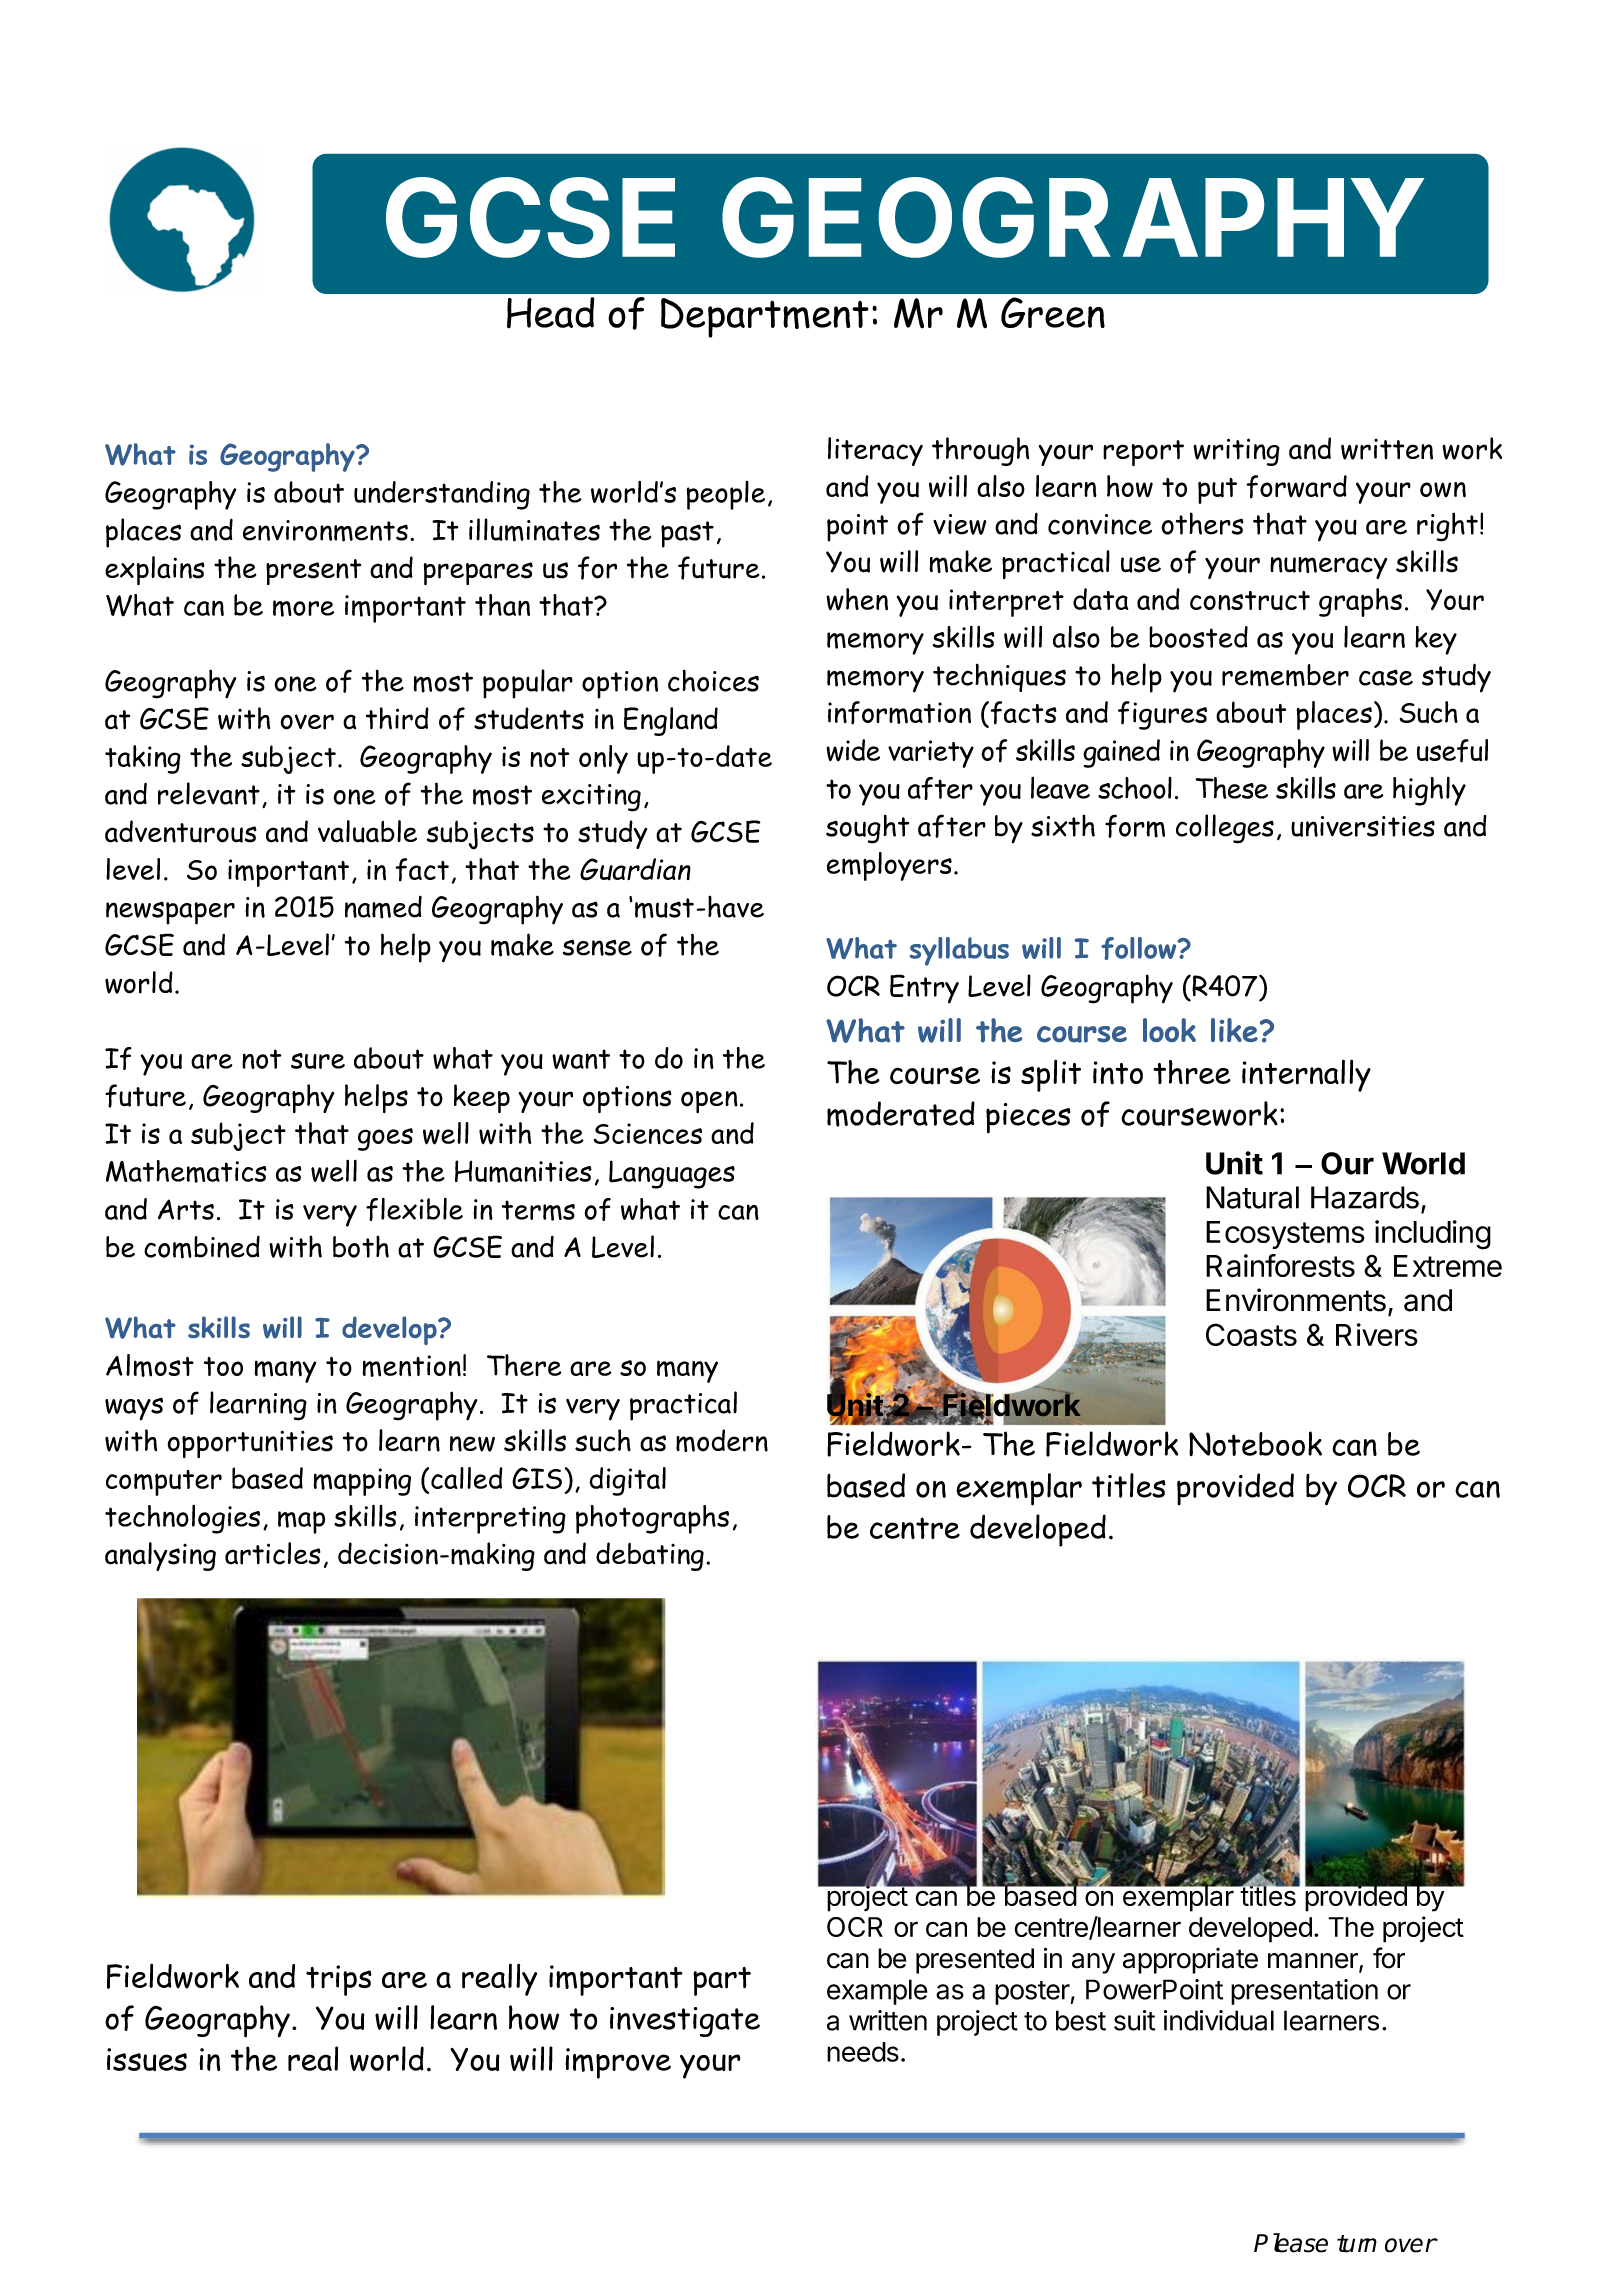 This screenshot has width=1610, height=2279. What do you see at coordinates (147, 2059) in the screenshot?
I see `issues` at bounding box center [147, 2059].
